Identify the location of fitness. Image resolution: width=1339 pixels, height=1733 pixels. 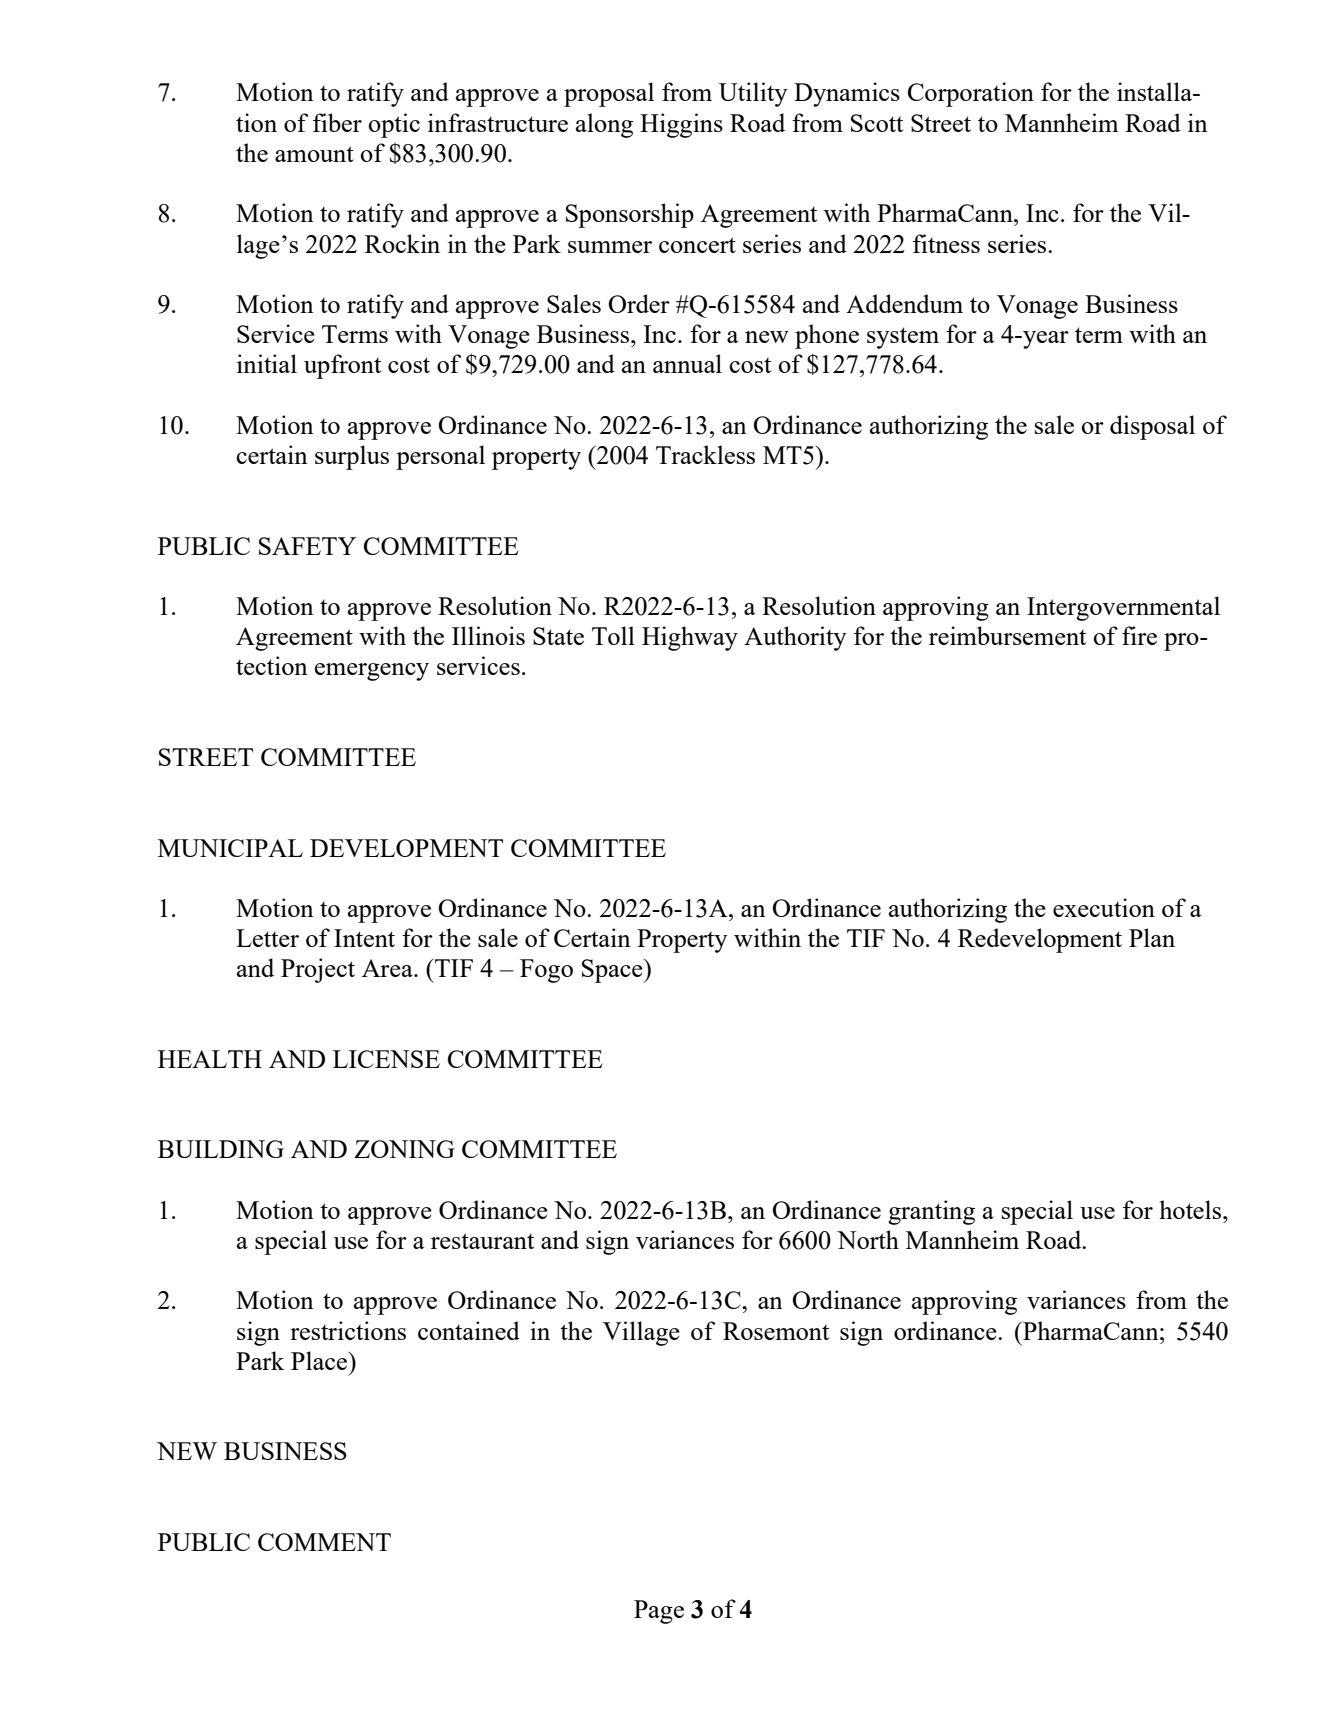
(946, 243).
